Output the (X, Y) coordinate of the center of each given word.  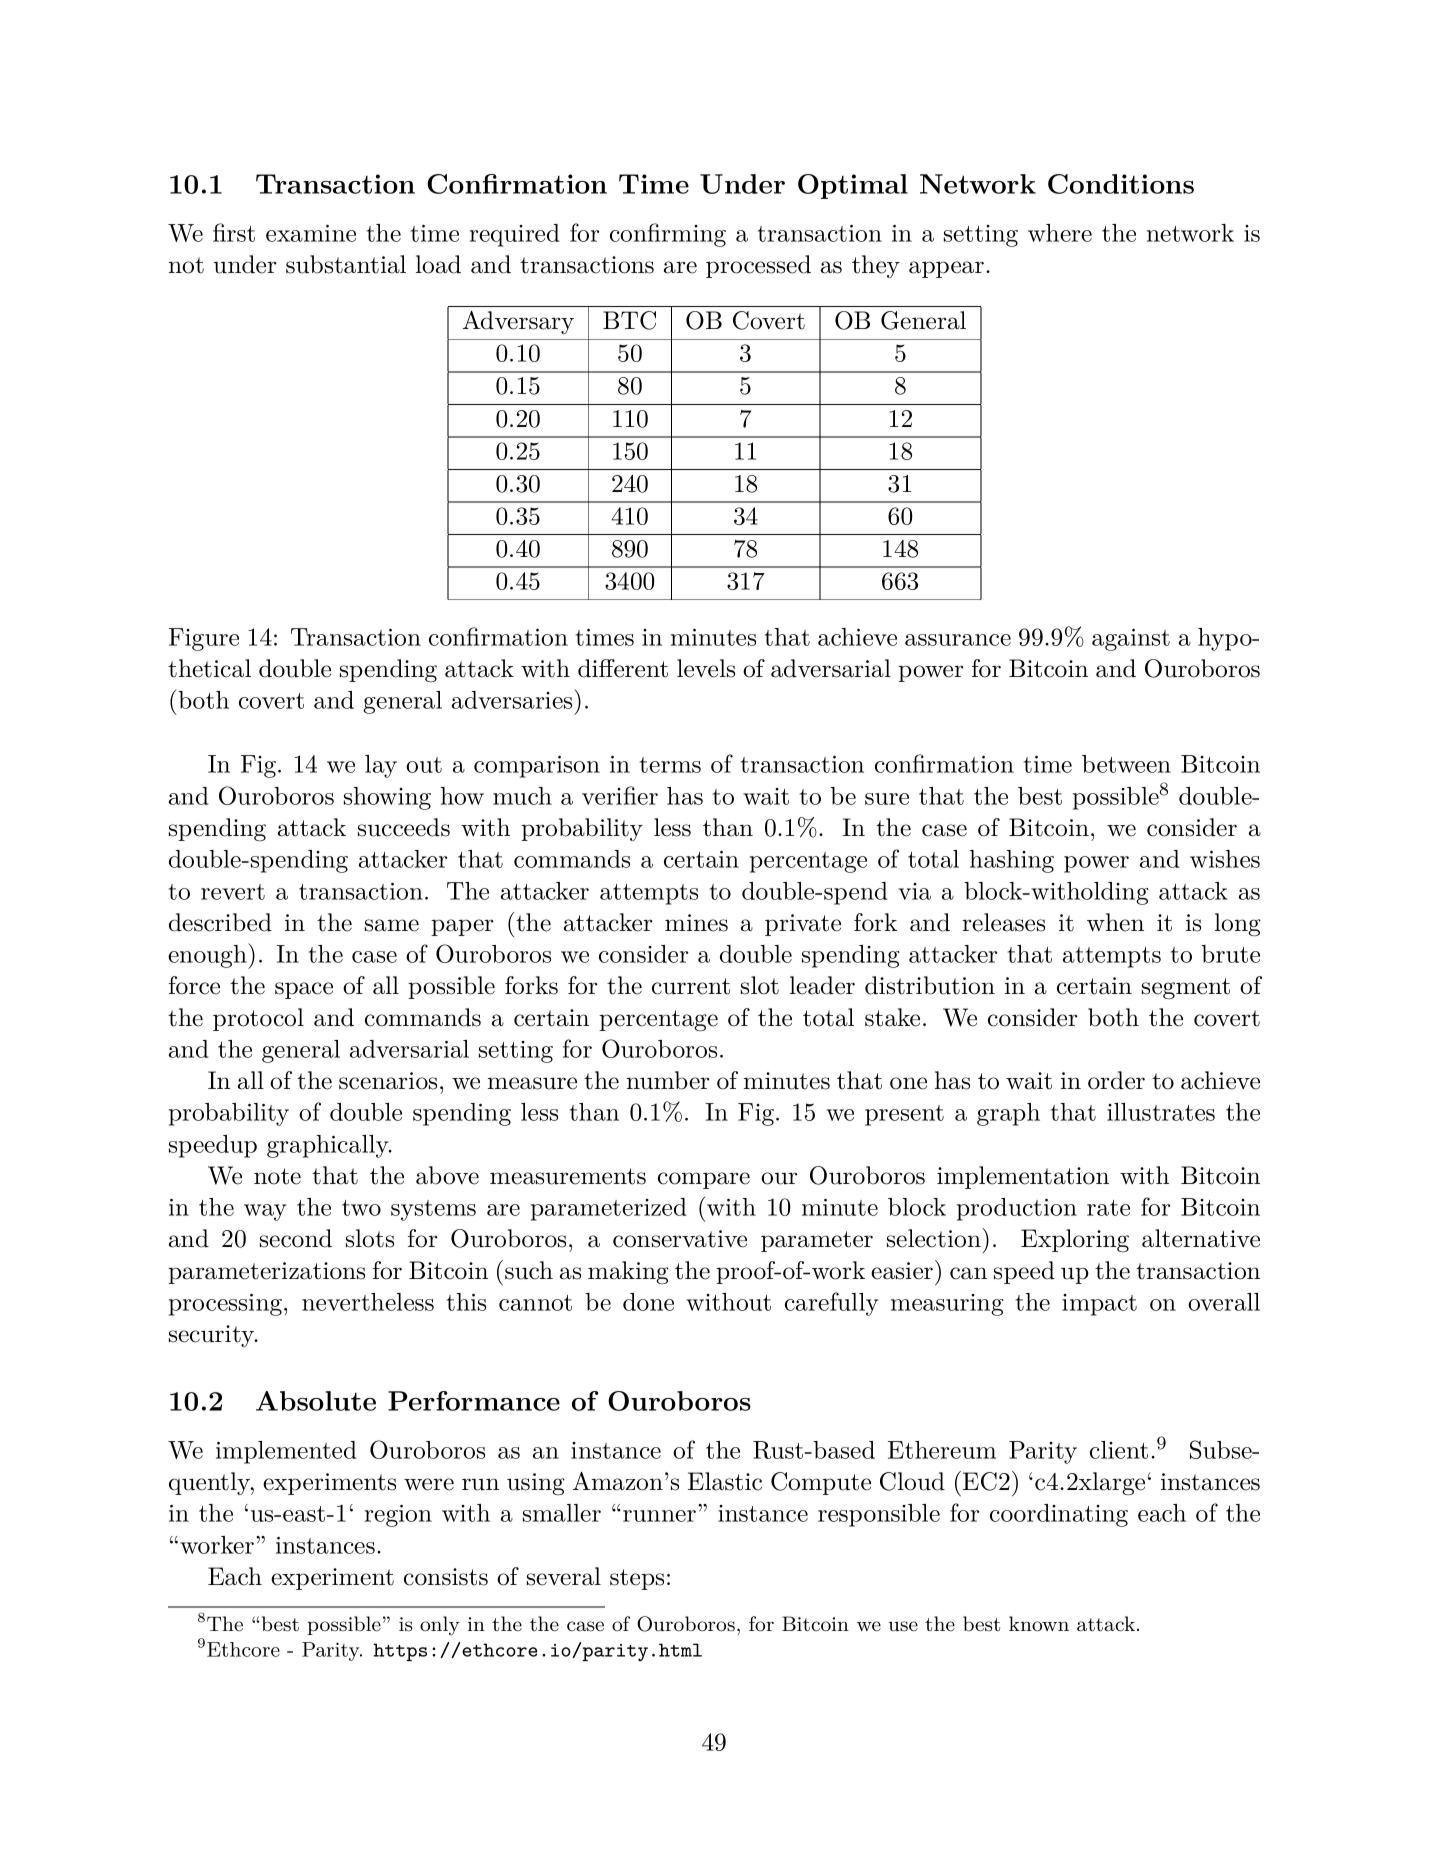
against (1131, 640)
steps (637, 1579)
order (1116, 1080)
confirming (668, 235)
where (1060, 233)
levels (706, 668)
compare (704, 1180)
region (398, 1516)
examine (311, 233)
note (277, 1176)
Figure (204, 639)
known (1039, 1624)
